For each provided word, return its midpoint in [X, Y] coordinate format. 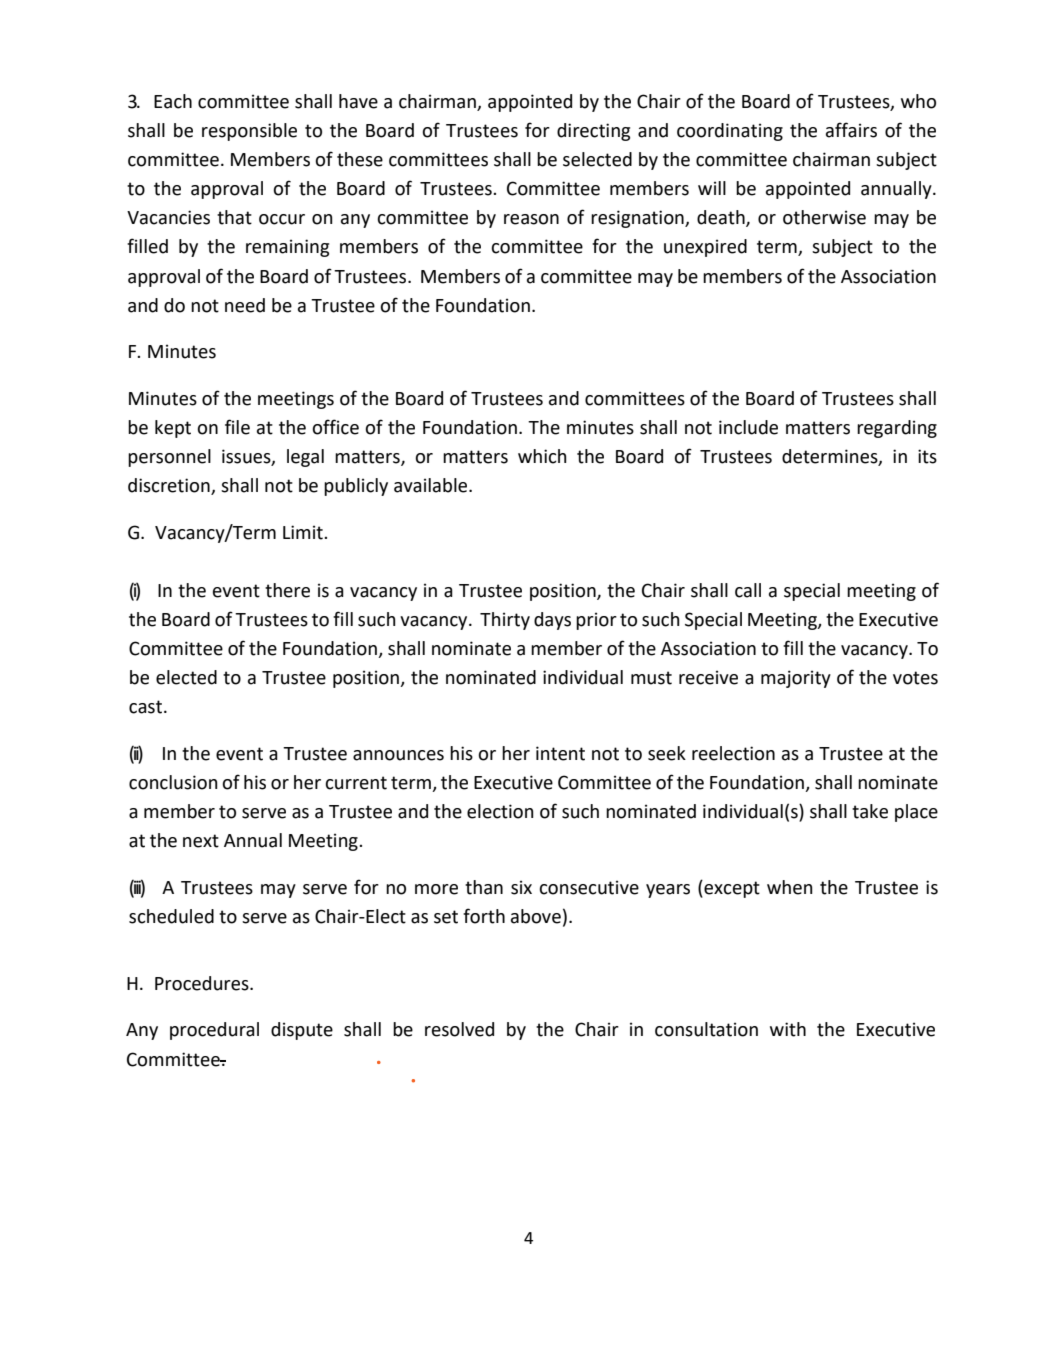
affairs [851, 130]
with [788, 1029]
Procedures [203, 983]
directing [593, 132]
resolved [459, 1029]
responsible [249, 132]
